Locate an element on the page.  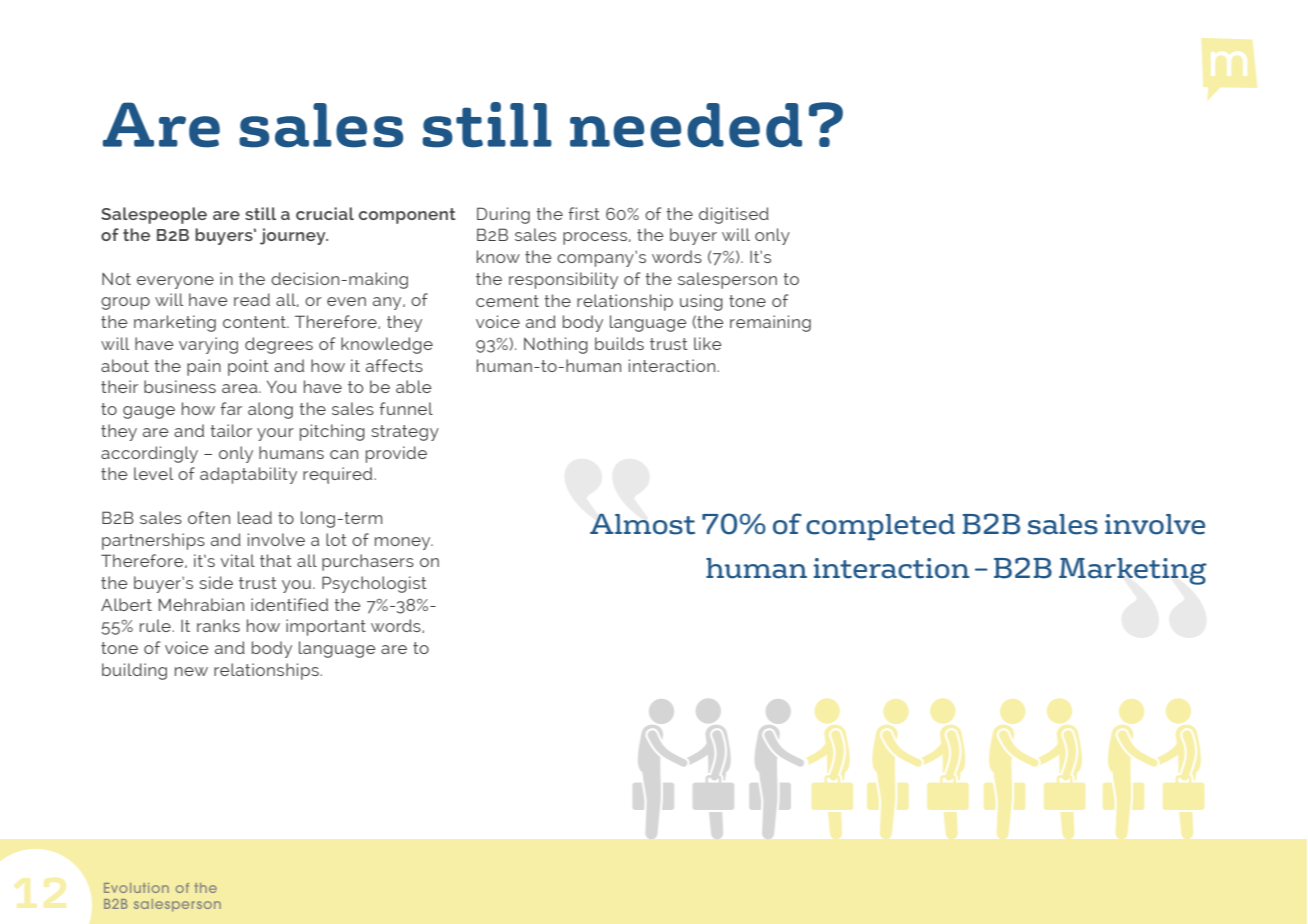
remaining is located at coordinates (770, 323).
